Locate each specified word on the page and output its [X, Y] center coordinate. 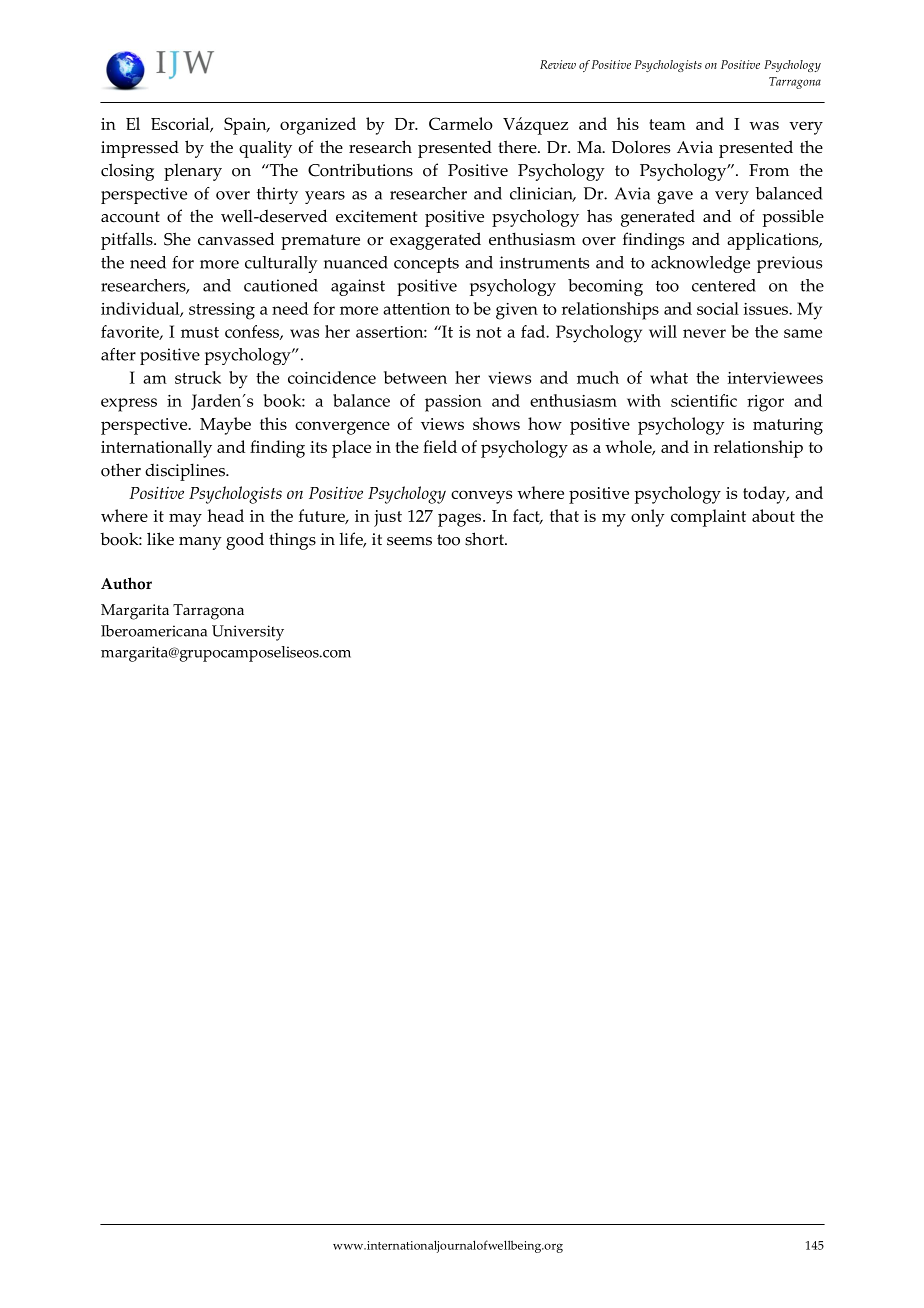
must [200, 332]
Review [558, 64]
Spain [246, 126]
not [489, 332]
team [667, 124]
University [248, 633]
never [704, 333]
